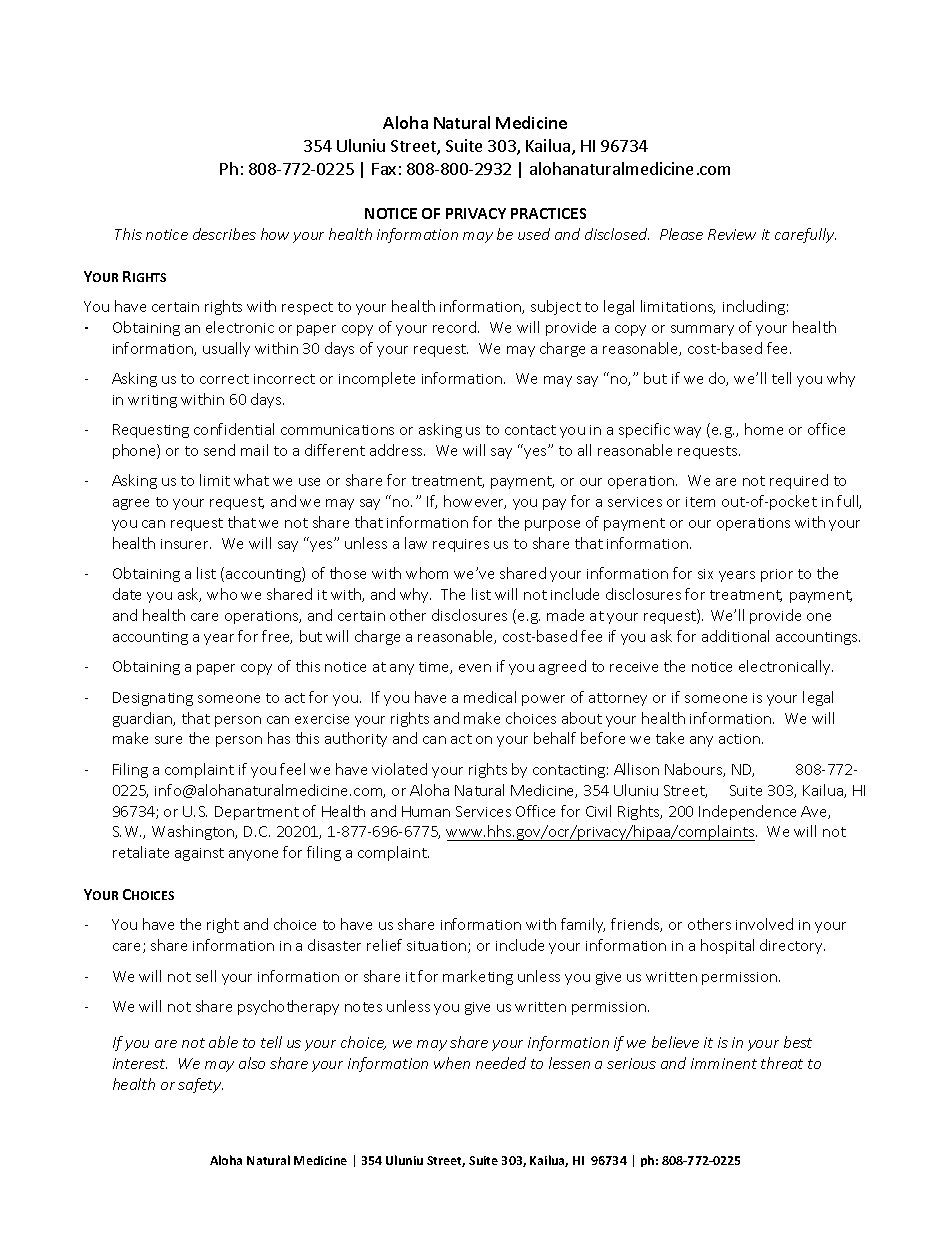 The height and width of the screenshot is (1233, 952). Describe the element at coordinates (257, 813) in the screenshot. I see `Department` at that location.
